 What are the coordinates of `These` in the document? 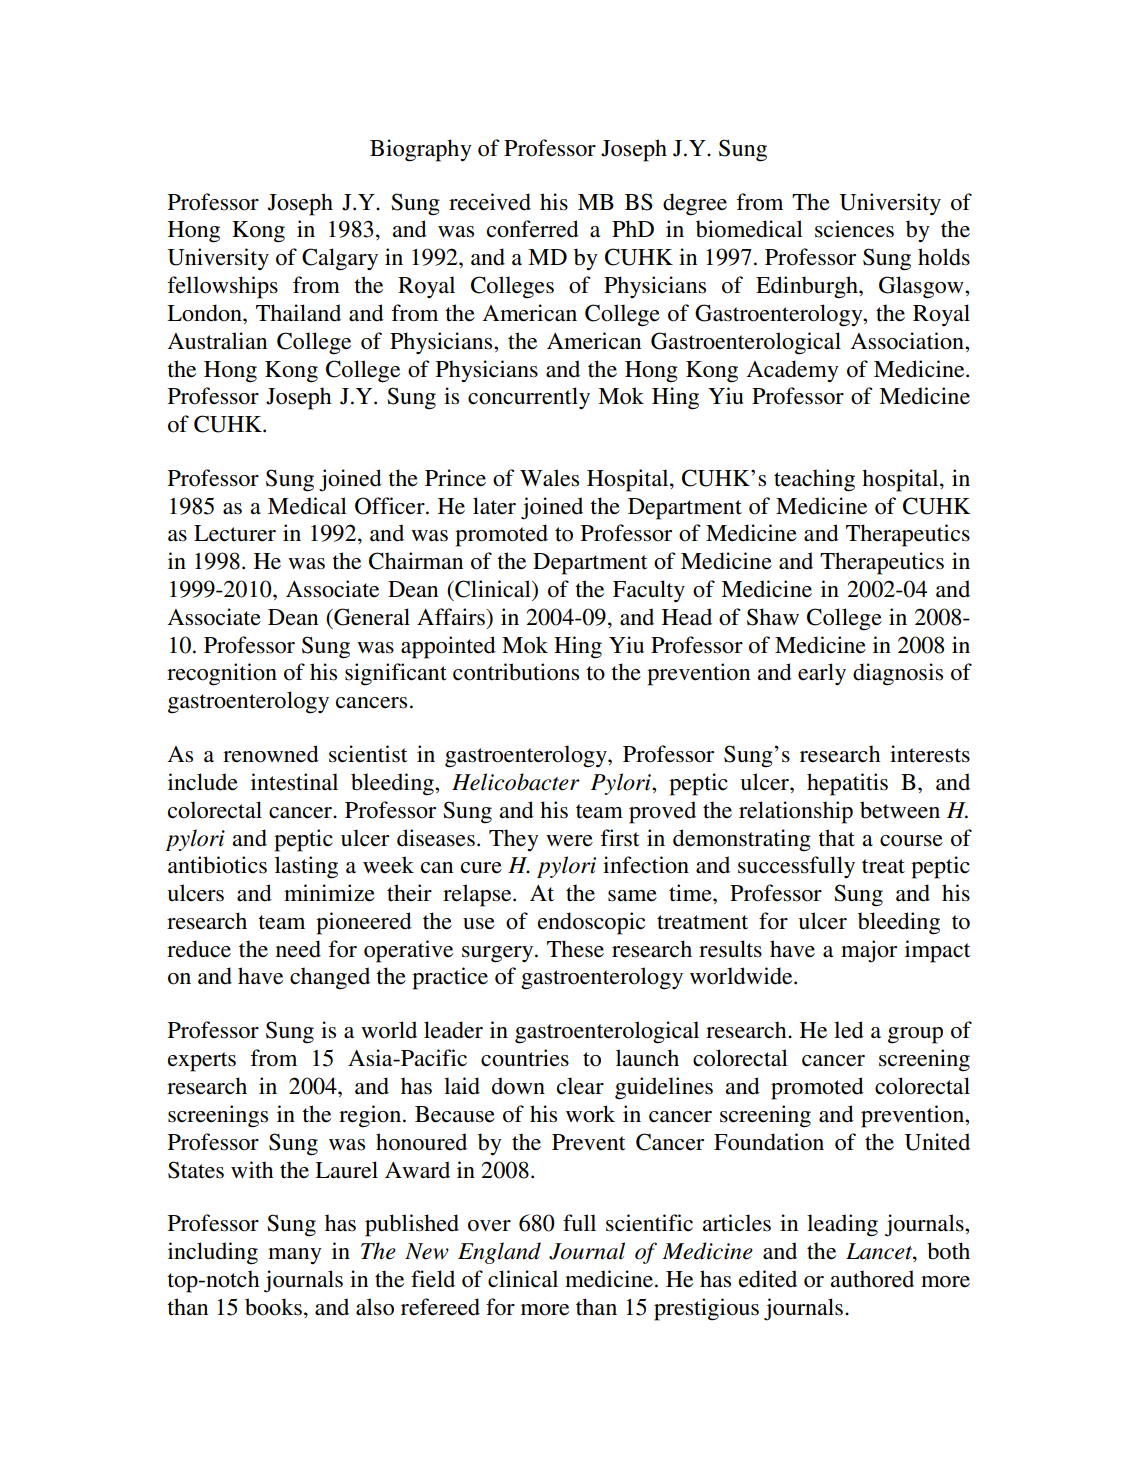 It's located at (575, 949).
